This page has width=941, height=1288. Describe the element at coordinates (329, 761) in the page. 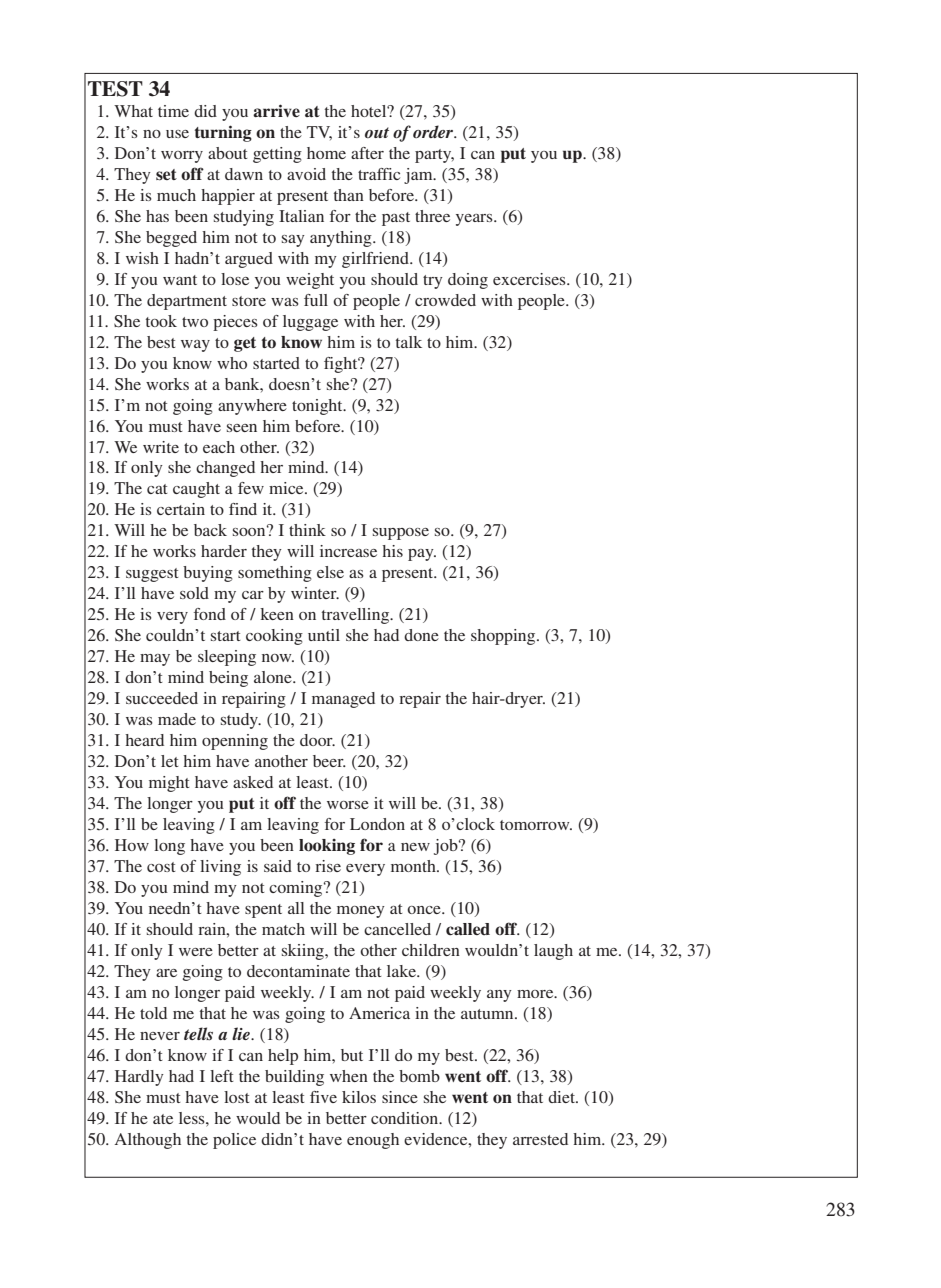

I see `beer` at that location.
